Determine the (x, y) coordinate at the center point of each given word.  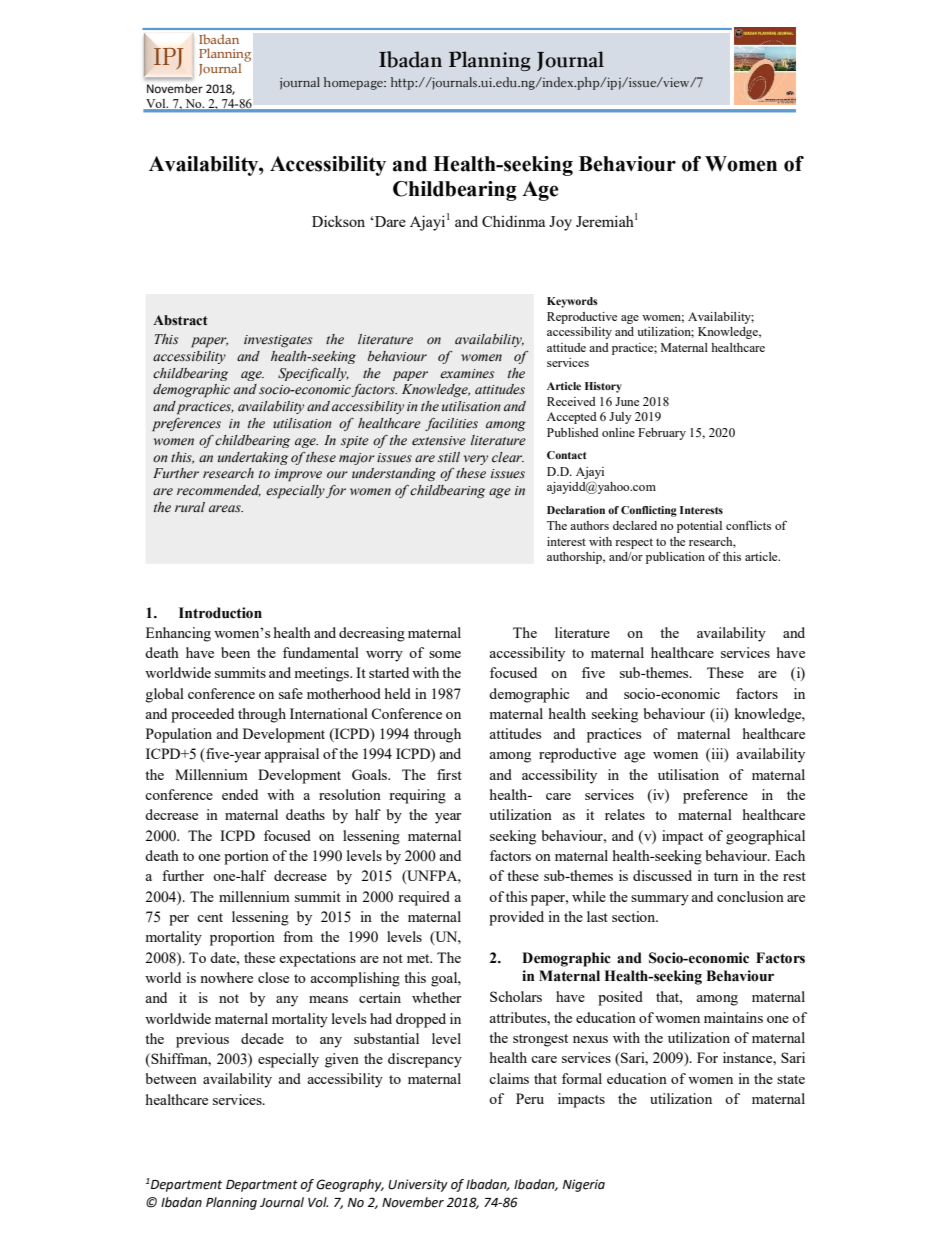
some (445, 654)
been (235, 652)
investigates (278, 341)
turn (726, 876)
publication (675, 558)
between (171, 1078)
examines (467, 373)
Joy (560, 223)
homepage (354, 83)
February (662, 434)
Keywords (572, 302)
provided (516, 918)
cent (210, 917)
